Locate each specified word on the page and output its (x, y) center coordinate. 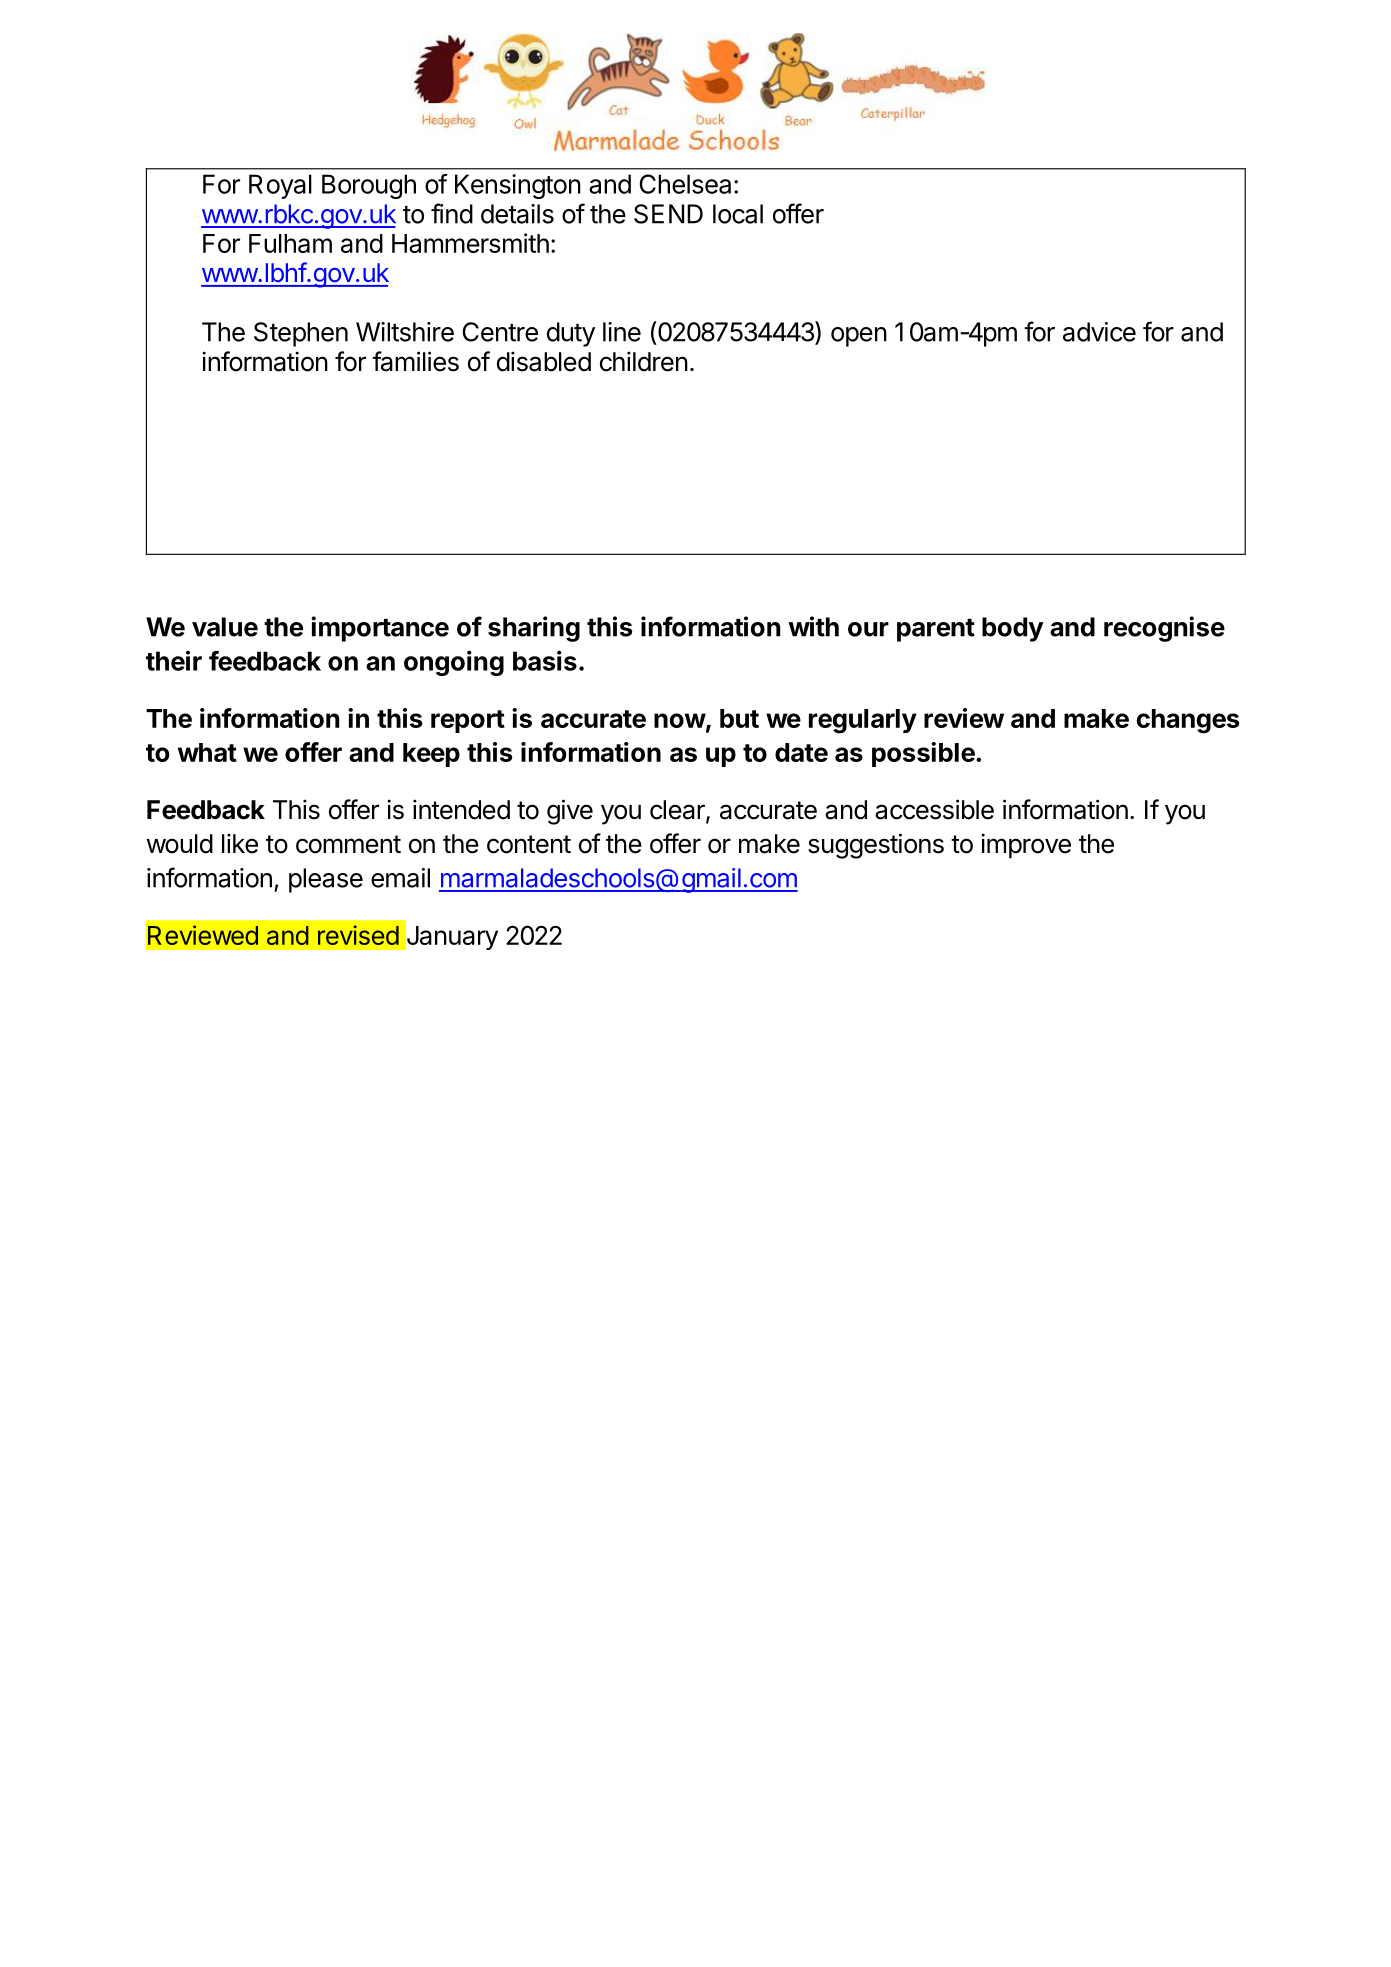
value (225, 627)
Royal (280, 186)
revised (358, 935)
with (813, 626)
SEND (668, 214)
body (1012, 629)
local (738, 214)
